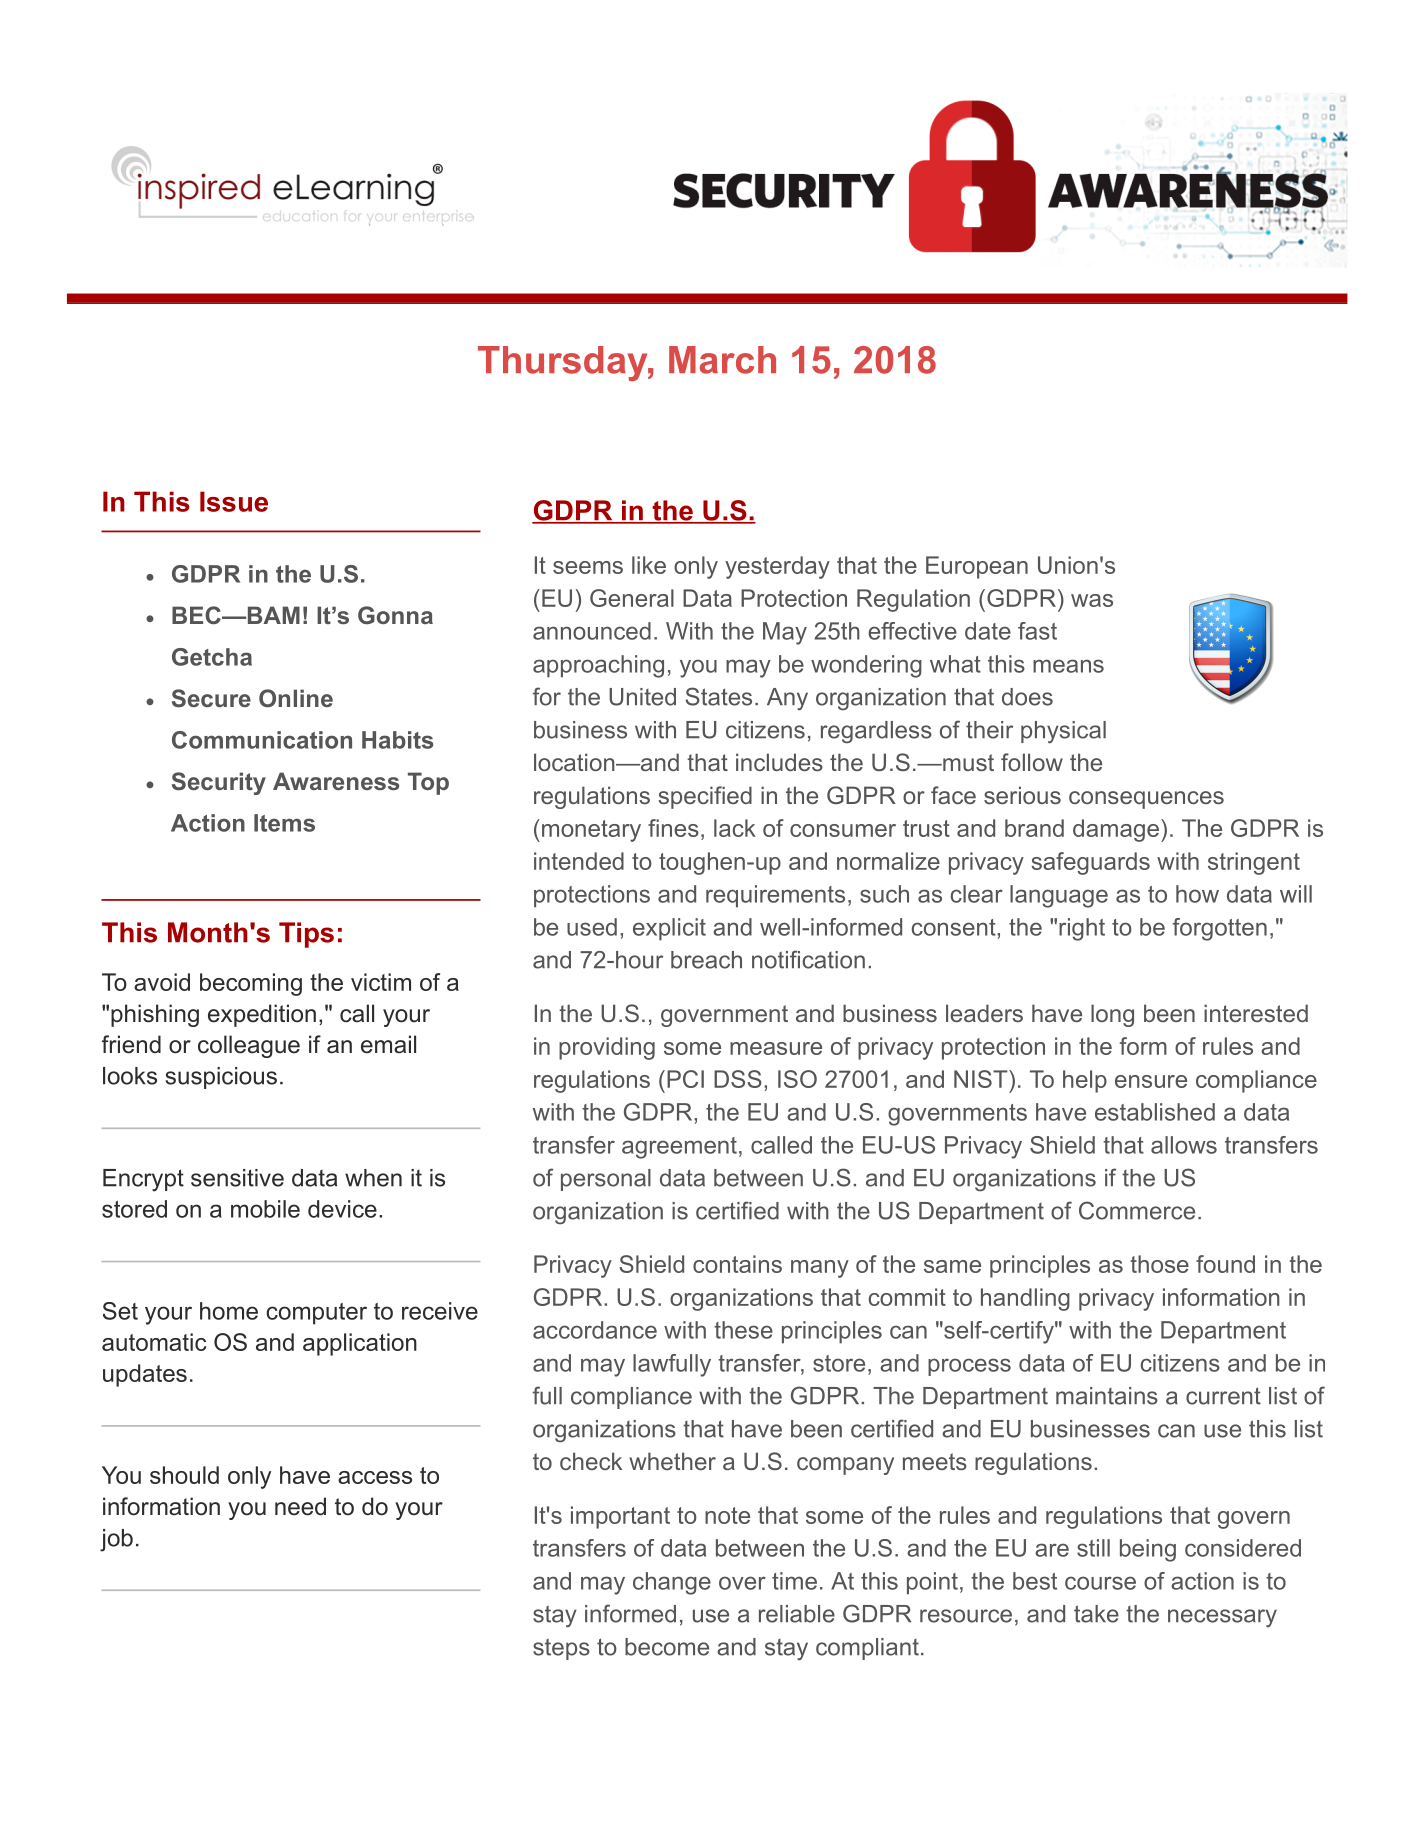 Image resolution: width=1412 pixels, height=1827 pixels. Describe the element at coordinates (672, 1583) in the screenshot. I see `change` at that location.
